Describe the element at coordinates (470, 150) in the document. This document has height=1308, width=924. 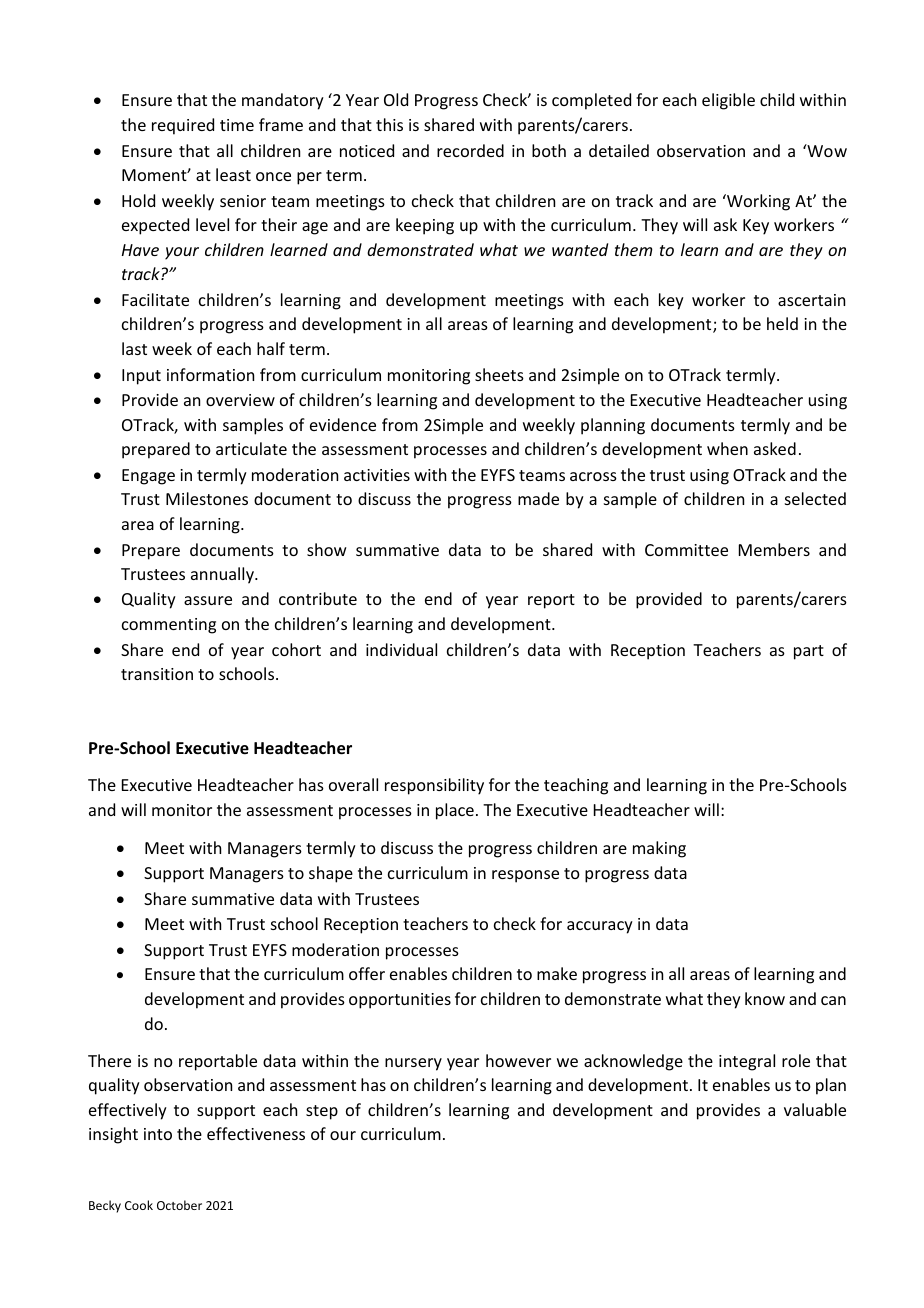
I see `recorded` at that location.
